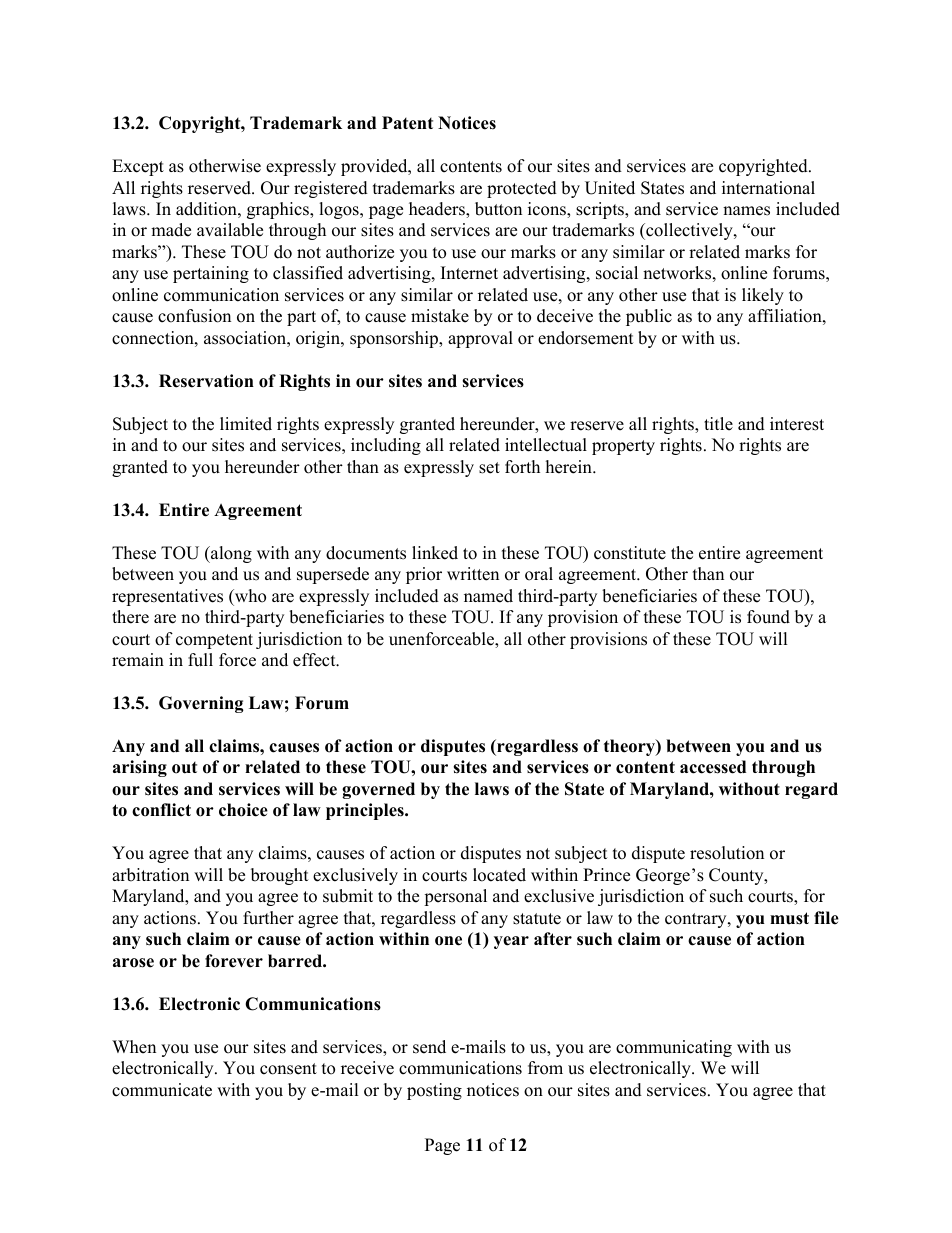 Image resolution: width=952 pixels, height=1233 pixels. I want to click on accessed, so click(713, 767).
